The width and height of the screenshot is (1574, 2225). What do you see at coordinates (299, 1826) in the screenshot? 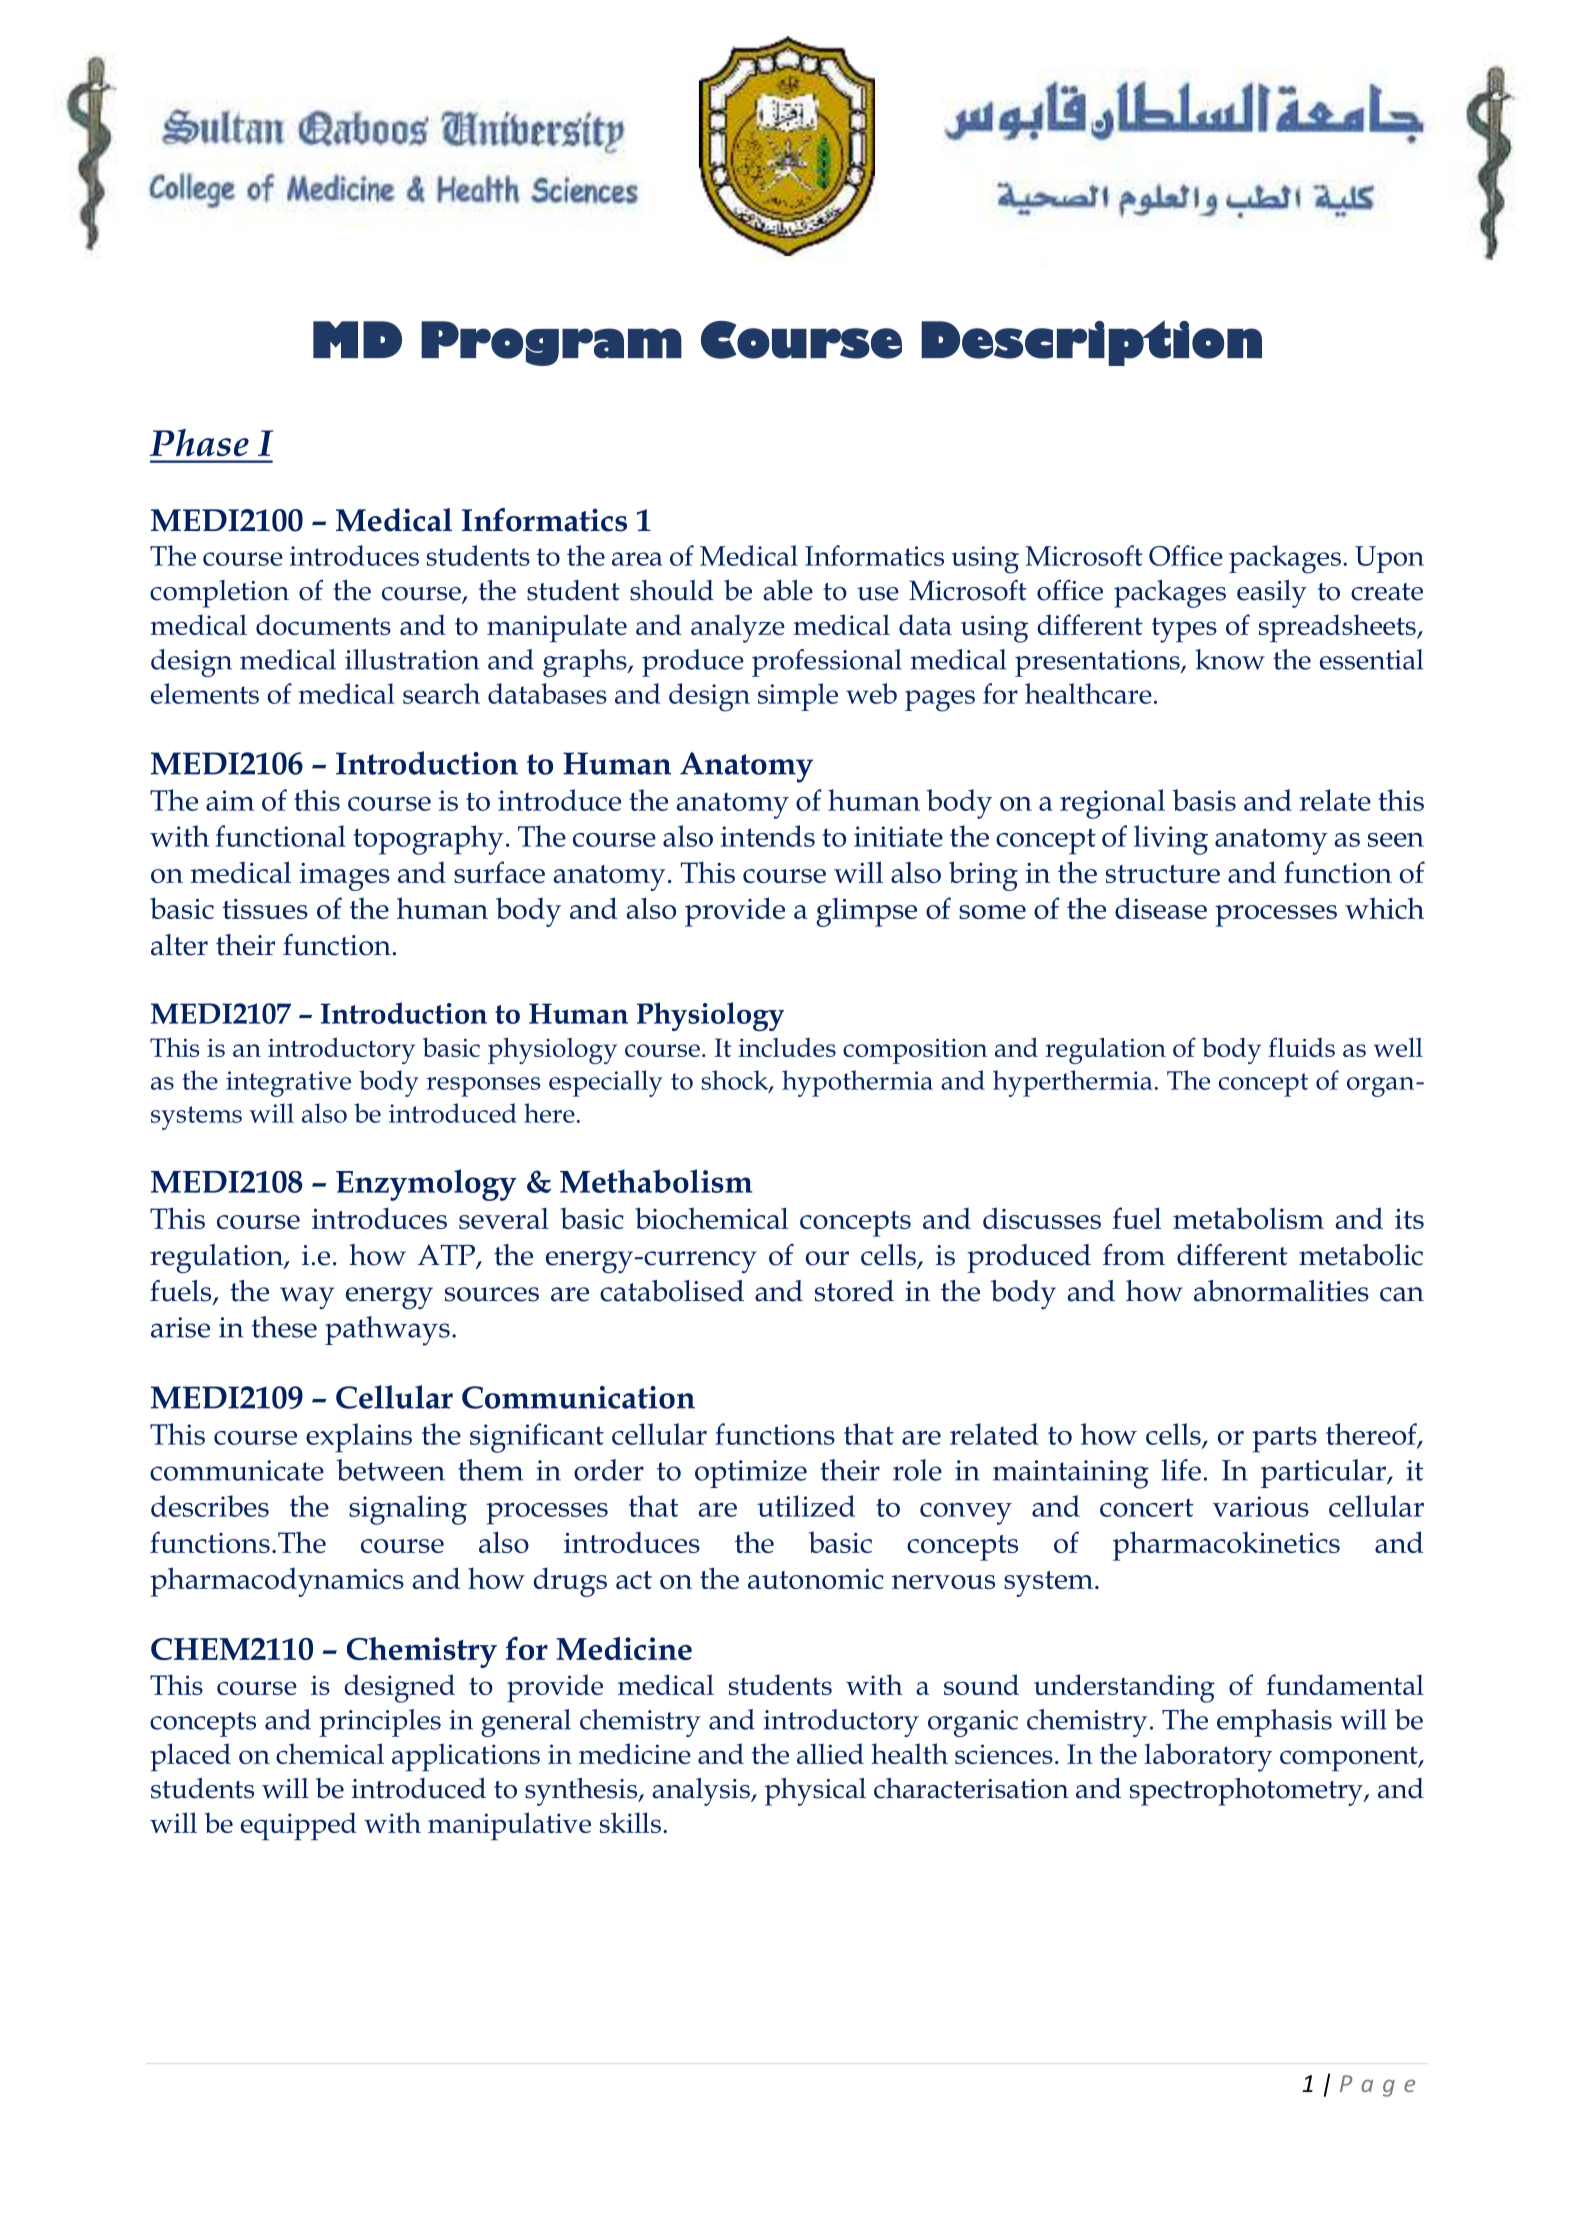
I see `equipped` at bounding box center [299, 1826].
